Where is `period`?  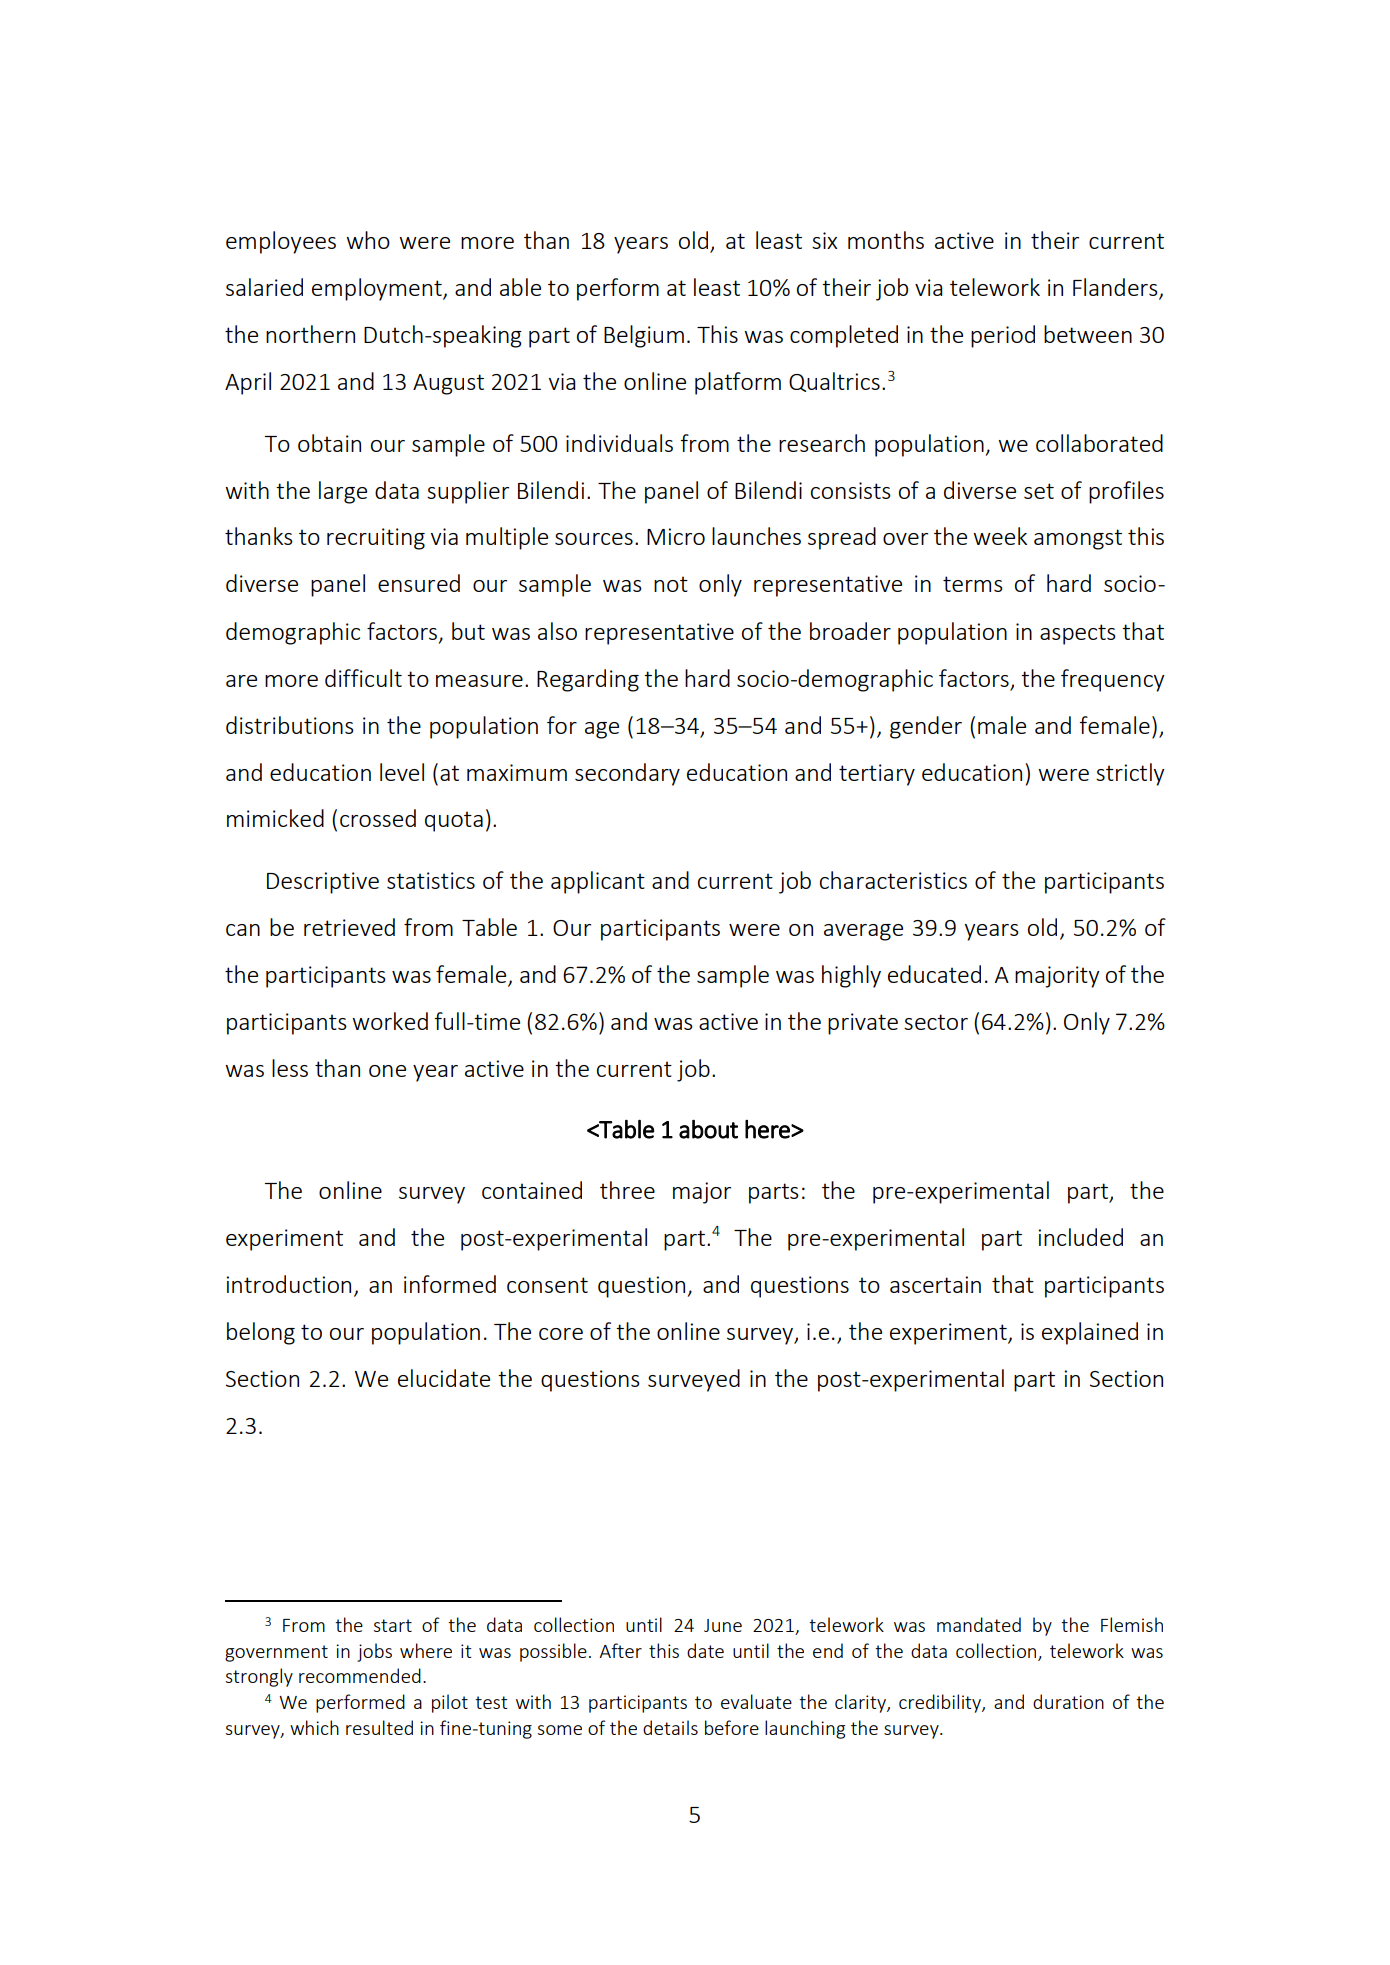
period is located at coordinates (1003, 336).
